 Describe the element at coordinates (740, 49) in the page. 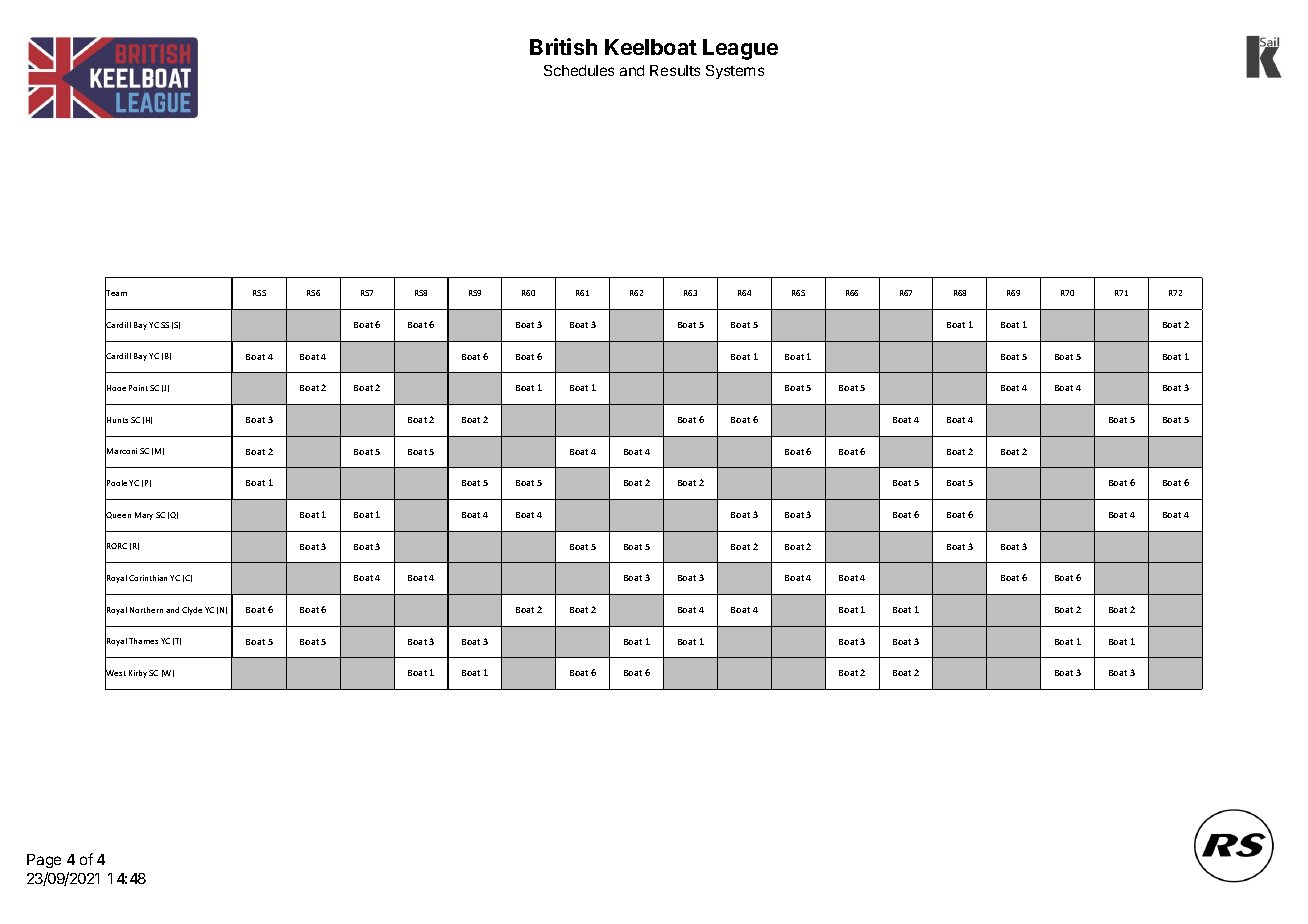

I see `League` at that location.
